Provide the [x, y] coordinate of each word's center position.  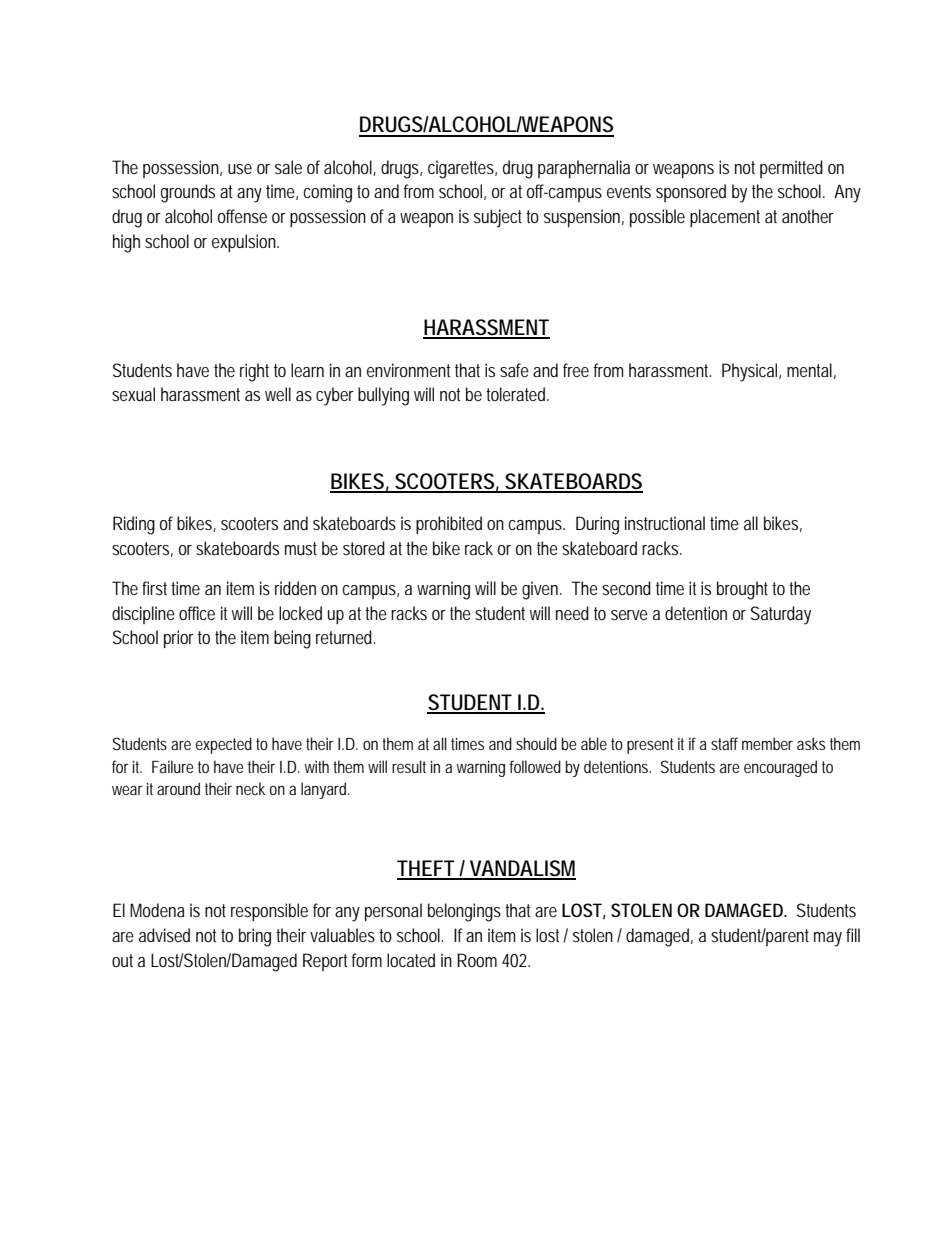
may [828, 939]
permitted [791, 169]
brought [742, 590]
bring [255, 937]
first [154, 588]
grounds [188, 193]
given [541, 590]
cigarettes [462, 169]
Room [477, 960]
